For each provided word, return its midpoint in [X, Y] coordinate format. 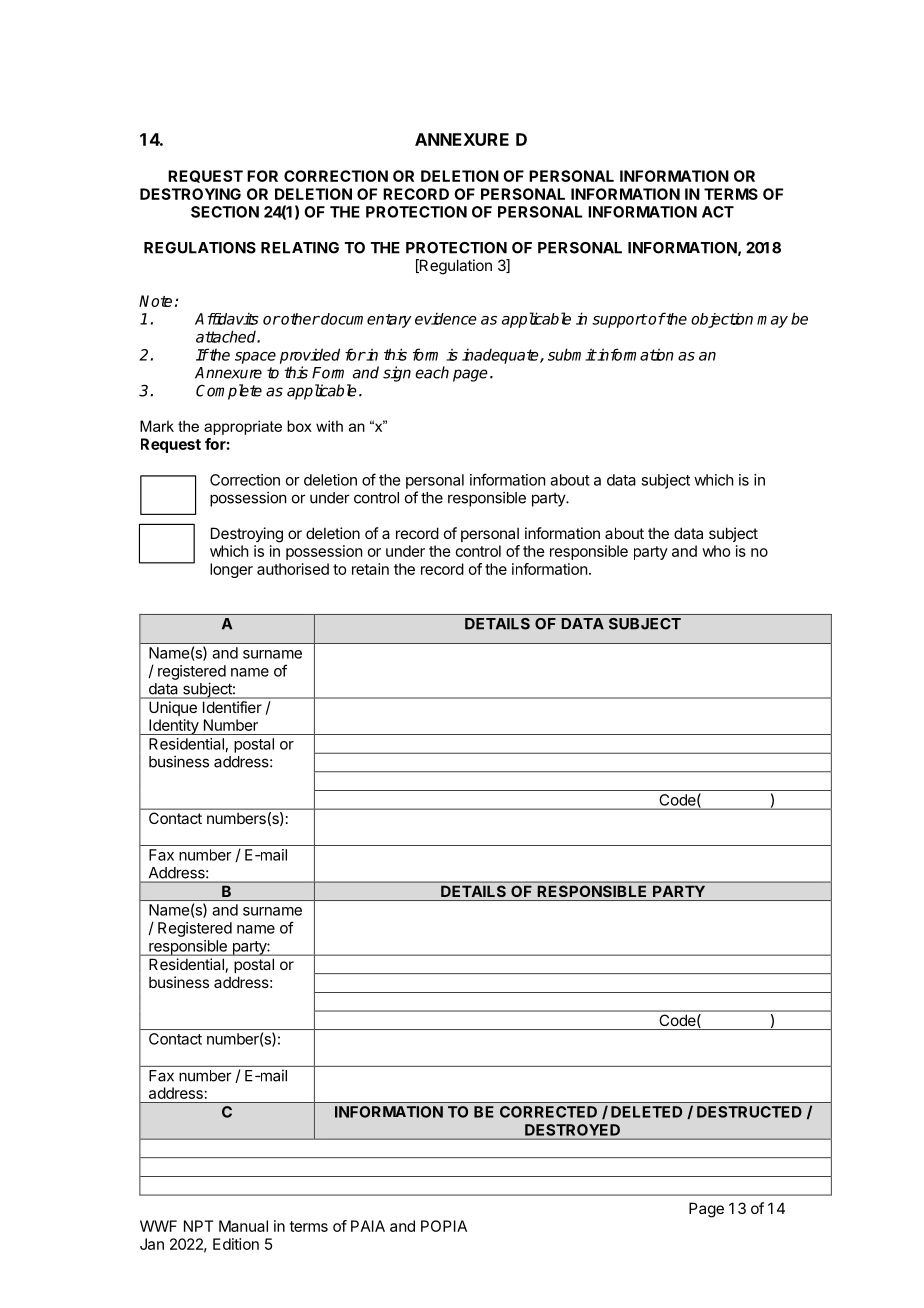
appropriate [243, 427]
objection [722, 320]
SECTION [225, 212]
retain [370, 569]
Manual [243, 1226]
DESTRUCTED [749, 1112]
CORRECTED [548, 1112]
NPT [198, 1226]
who [716, 551]
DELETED [646, 1112]
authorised [293, 569]
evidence [446, 318]
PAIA [368, 1226]
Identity [173, 727]
